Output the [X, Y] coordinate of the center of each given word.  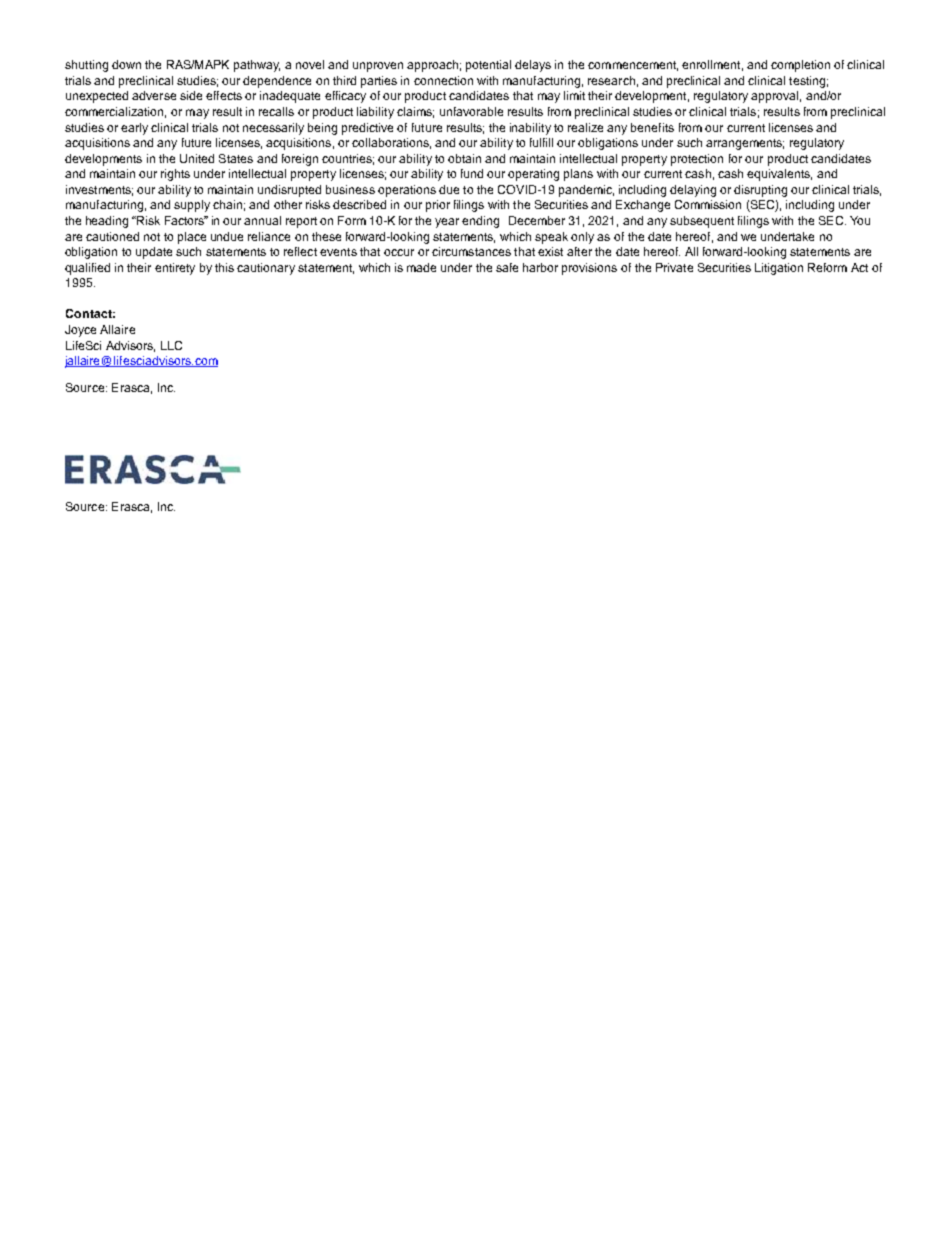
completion [800, 66]
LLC [171, 345]
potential [488, 66]
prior [438, 206]
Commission [708, 204]
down [126, 64]
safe [507, 267]
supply [192, 206]
